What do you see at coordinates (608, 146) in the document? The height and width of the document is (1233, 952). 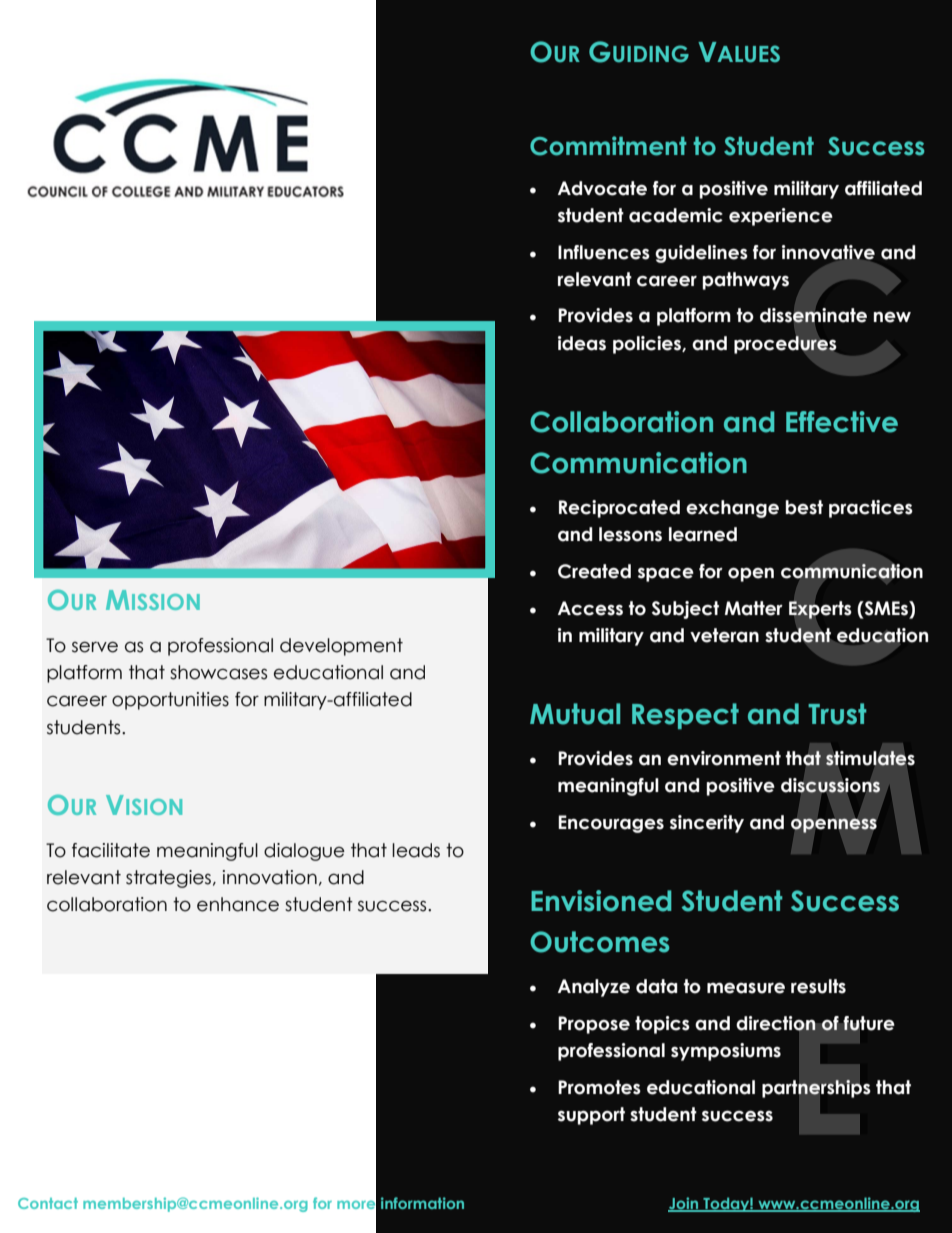 I see `Commitment` at bounding box center [608, 146].
